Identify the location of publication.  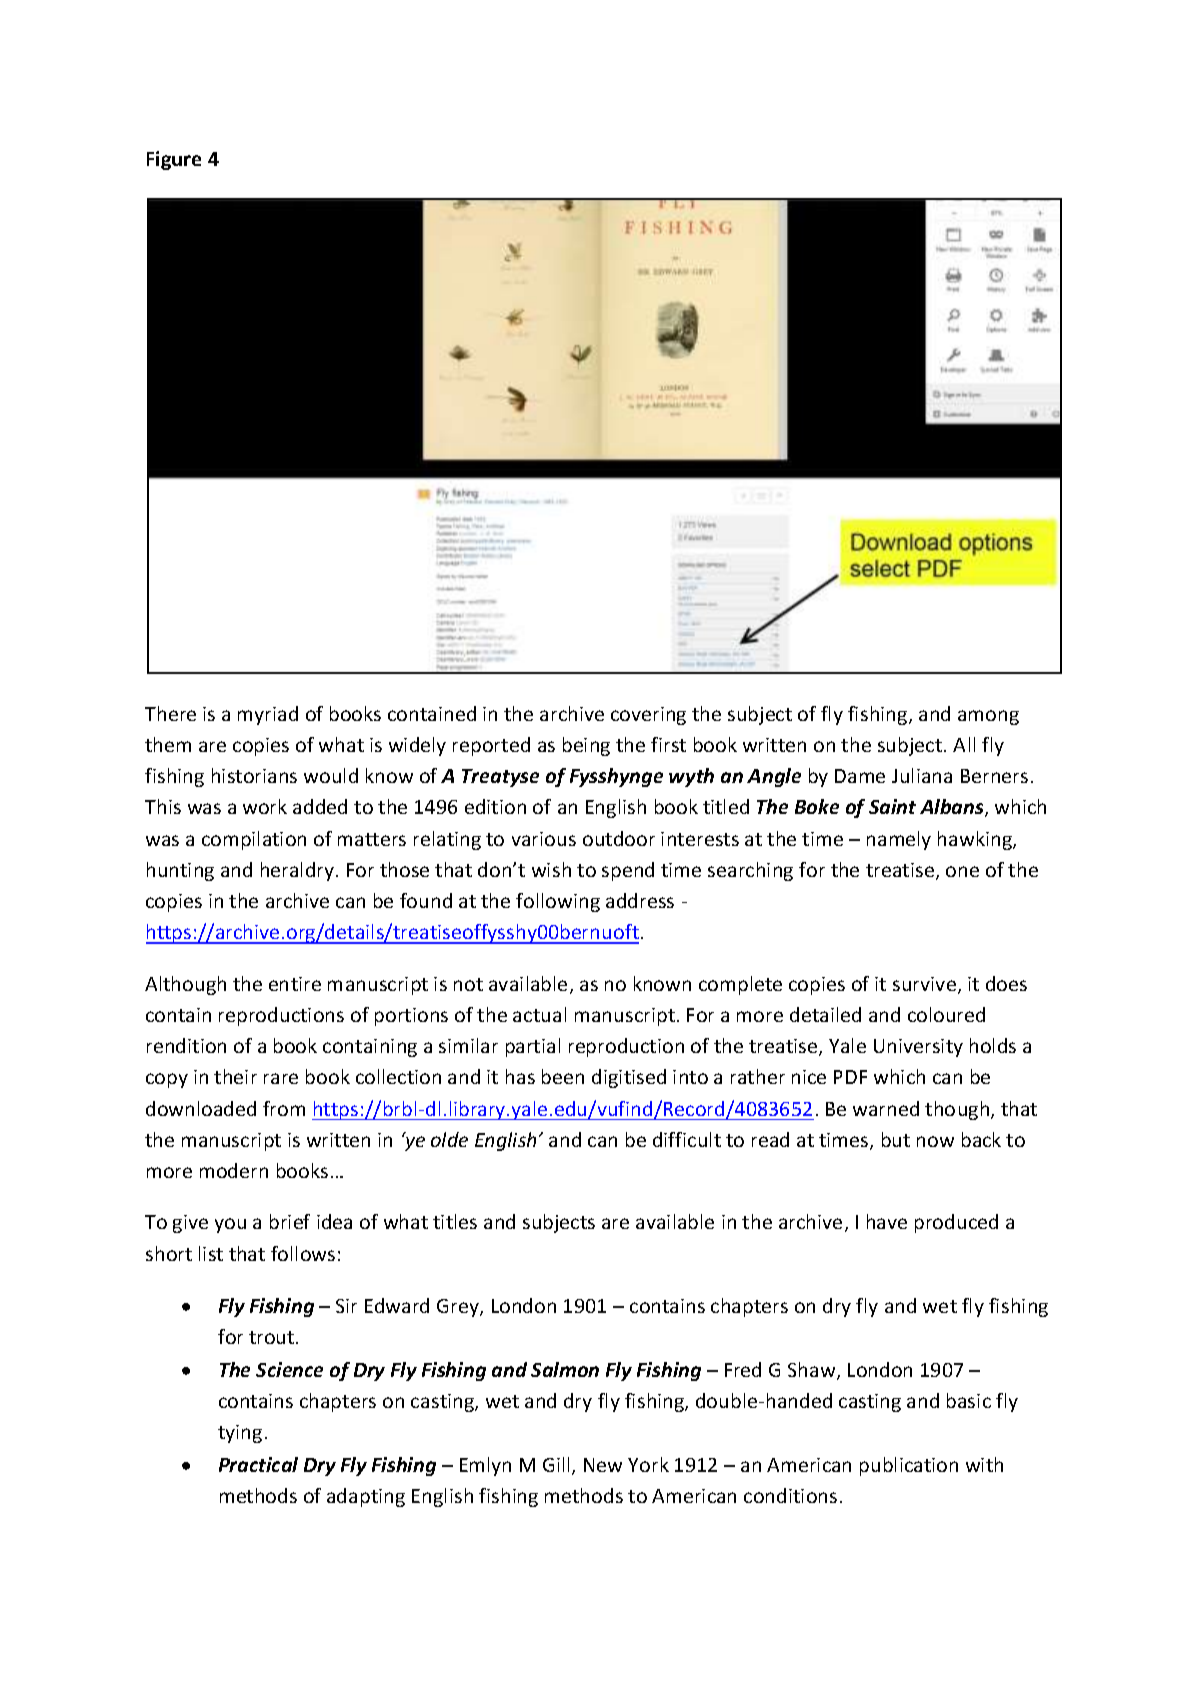
(909, 1466).
